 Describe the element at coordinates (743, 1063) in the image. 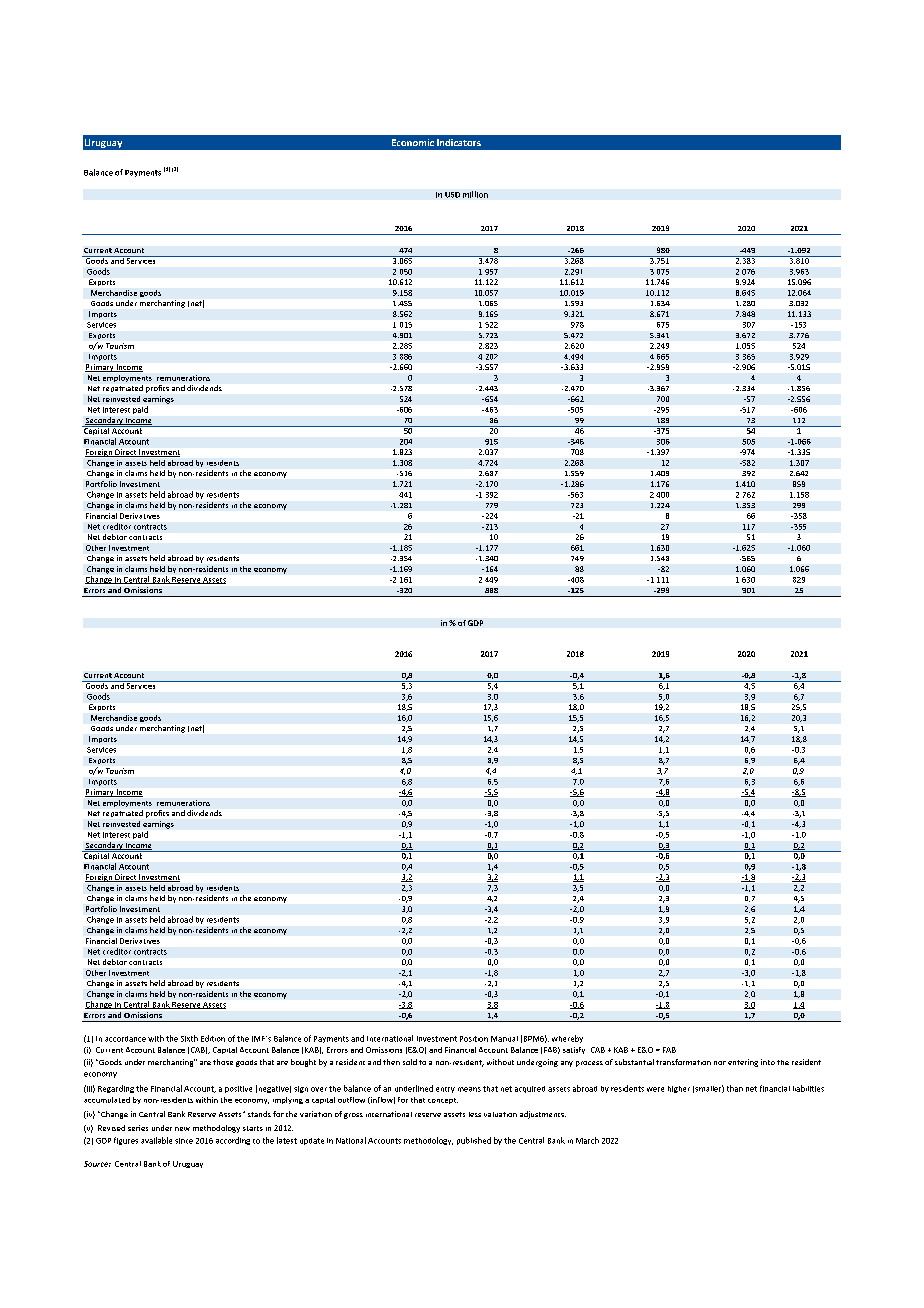

I see `entering` at that location.
